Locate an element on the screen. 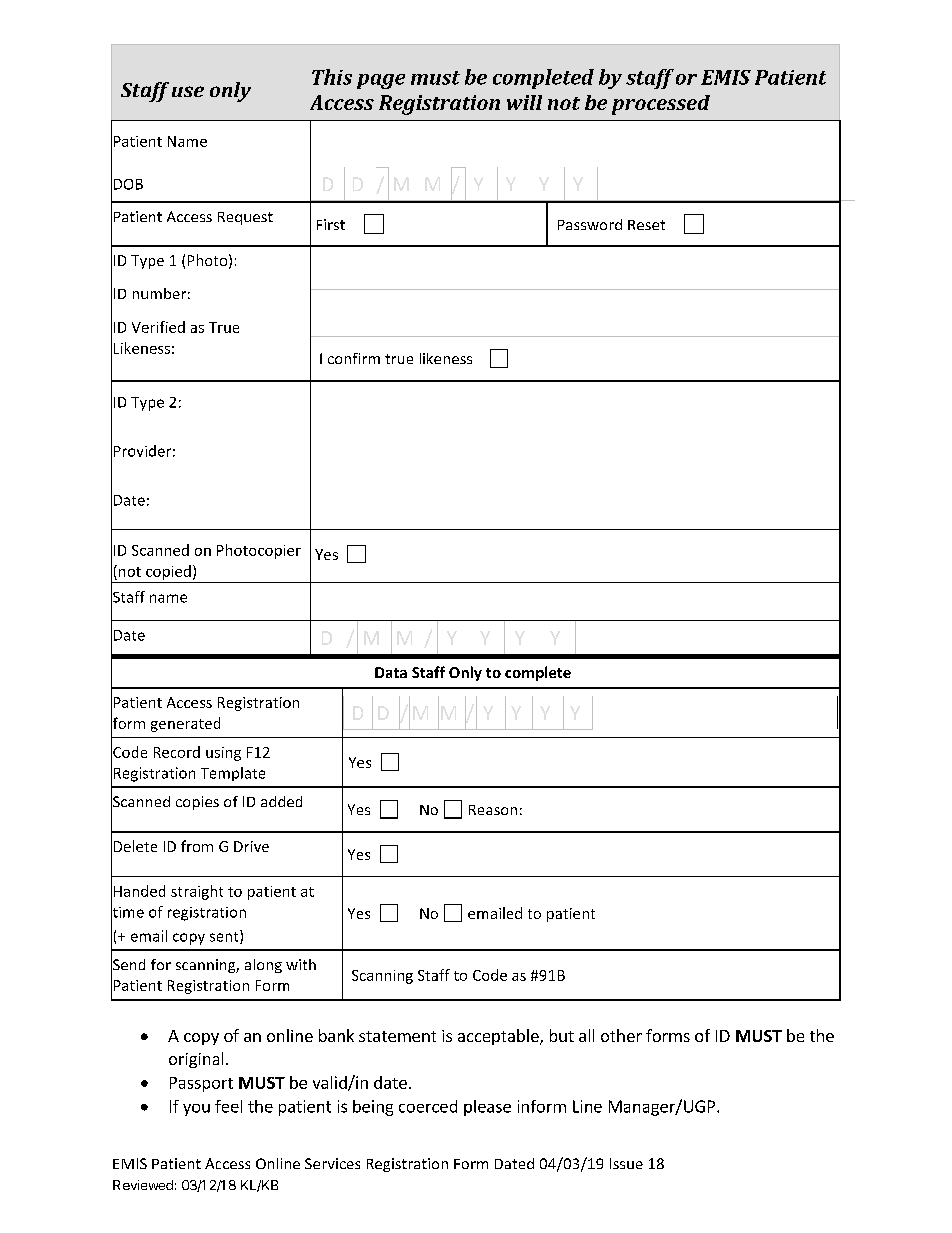  straight is located at coordinates (197, 892).
